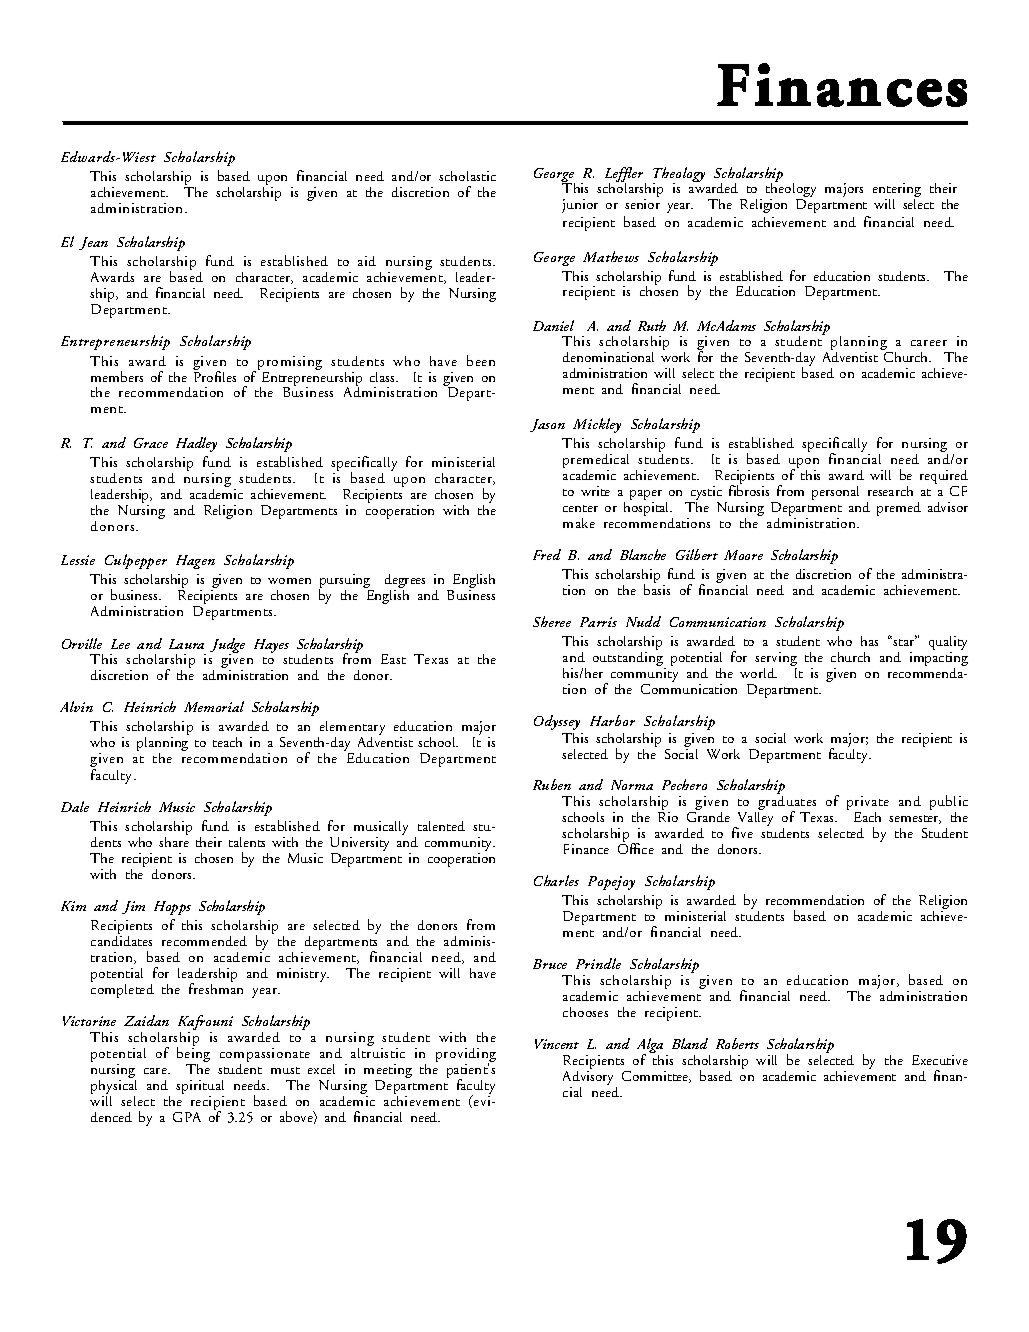  I want to click on providing, so click(466, 1056).
